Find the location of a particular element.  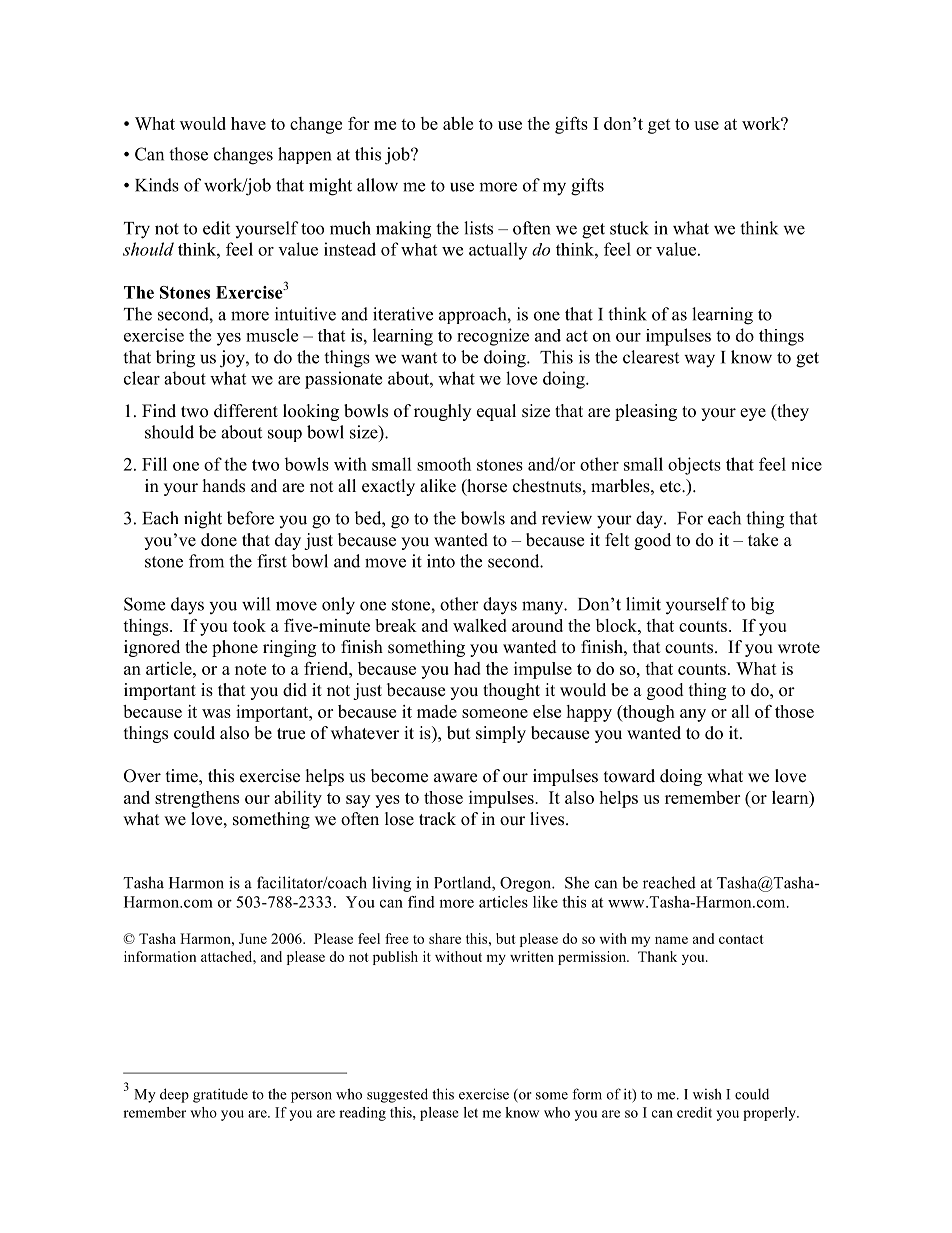

hands is located at coordinates (224, 486).
